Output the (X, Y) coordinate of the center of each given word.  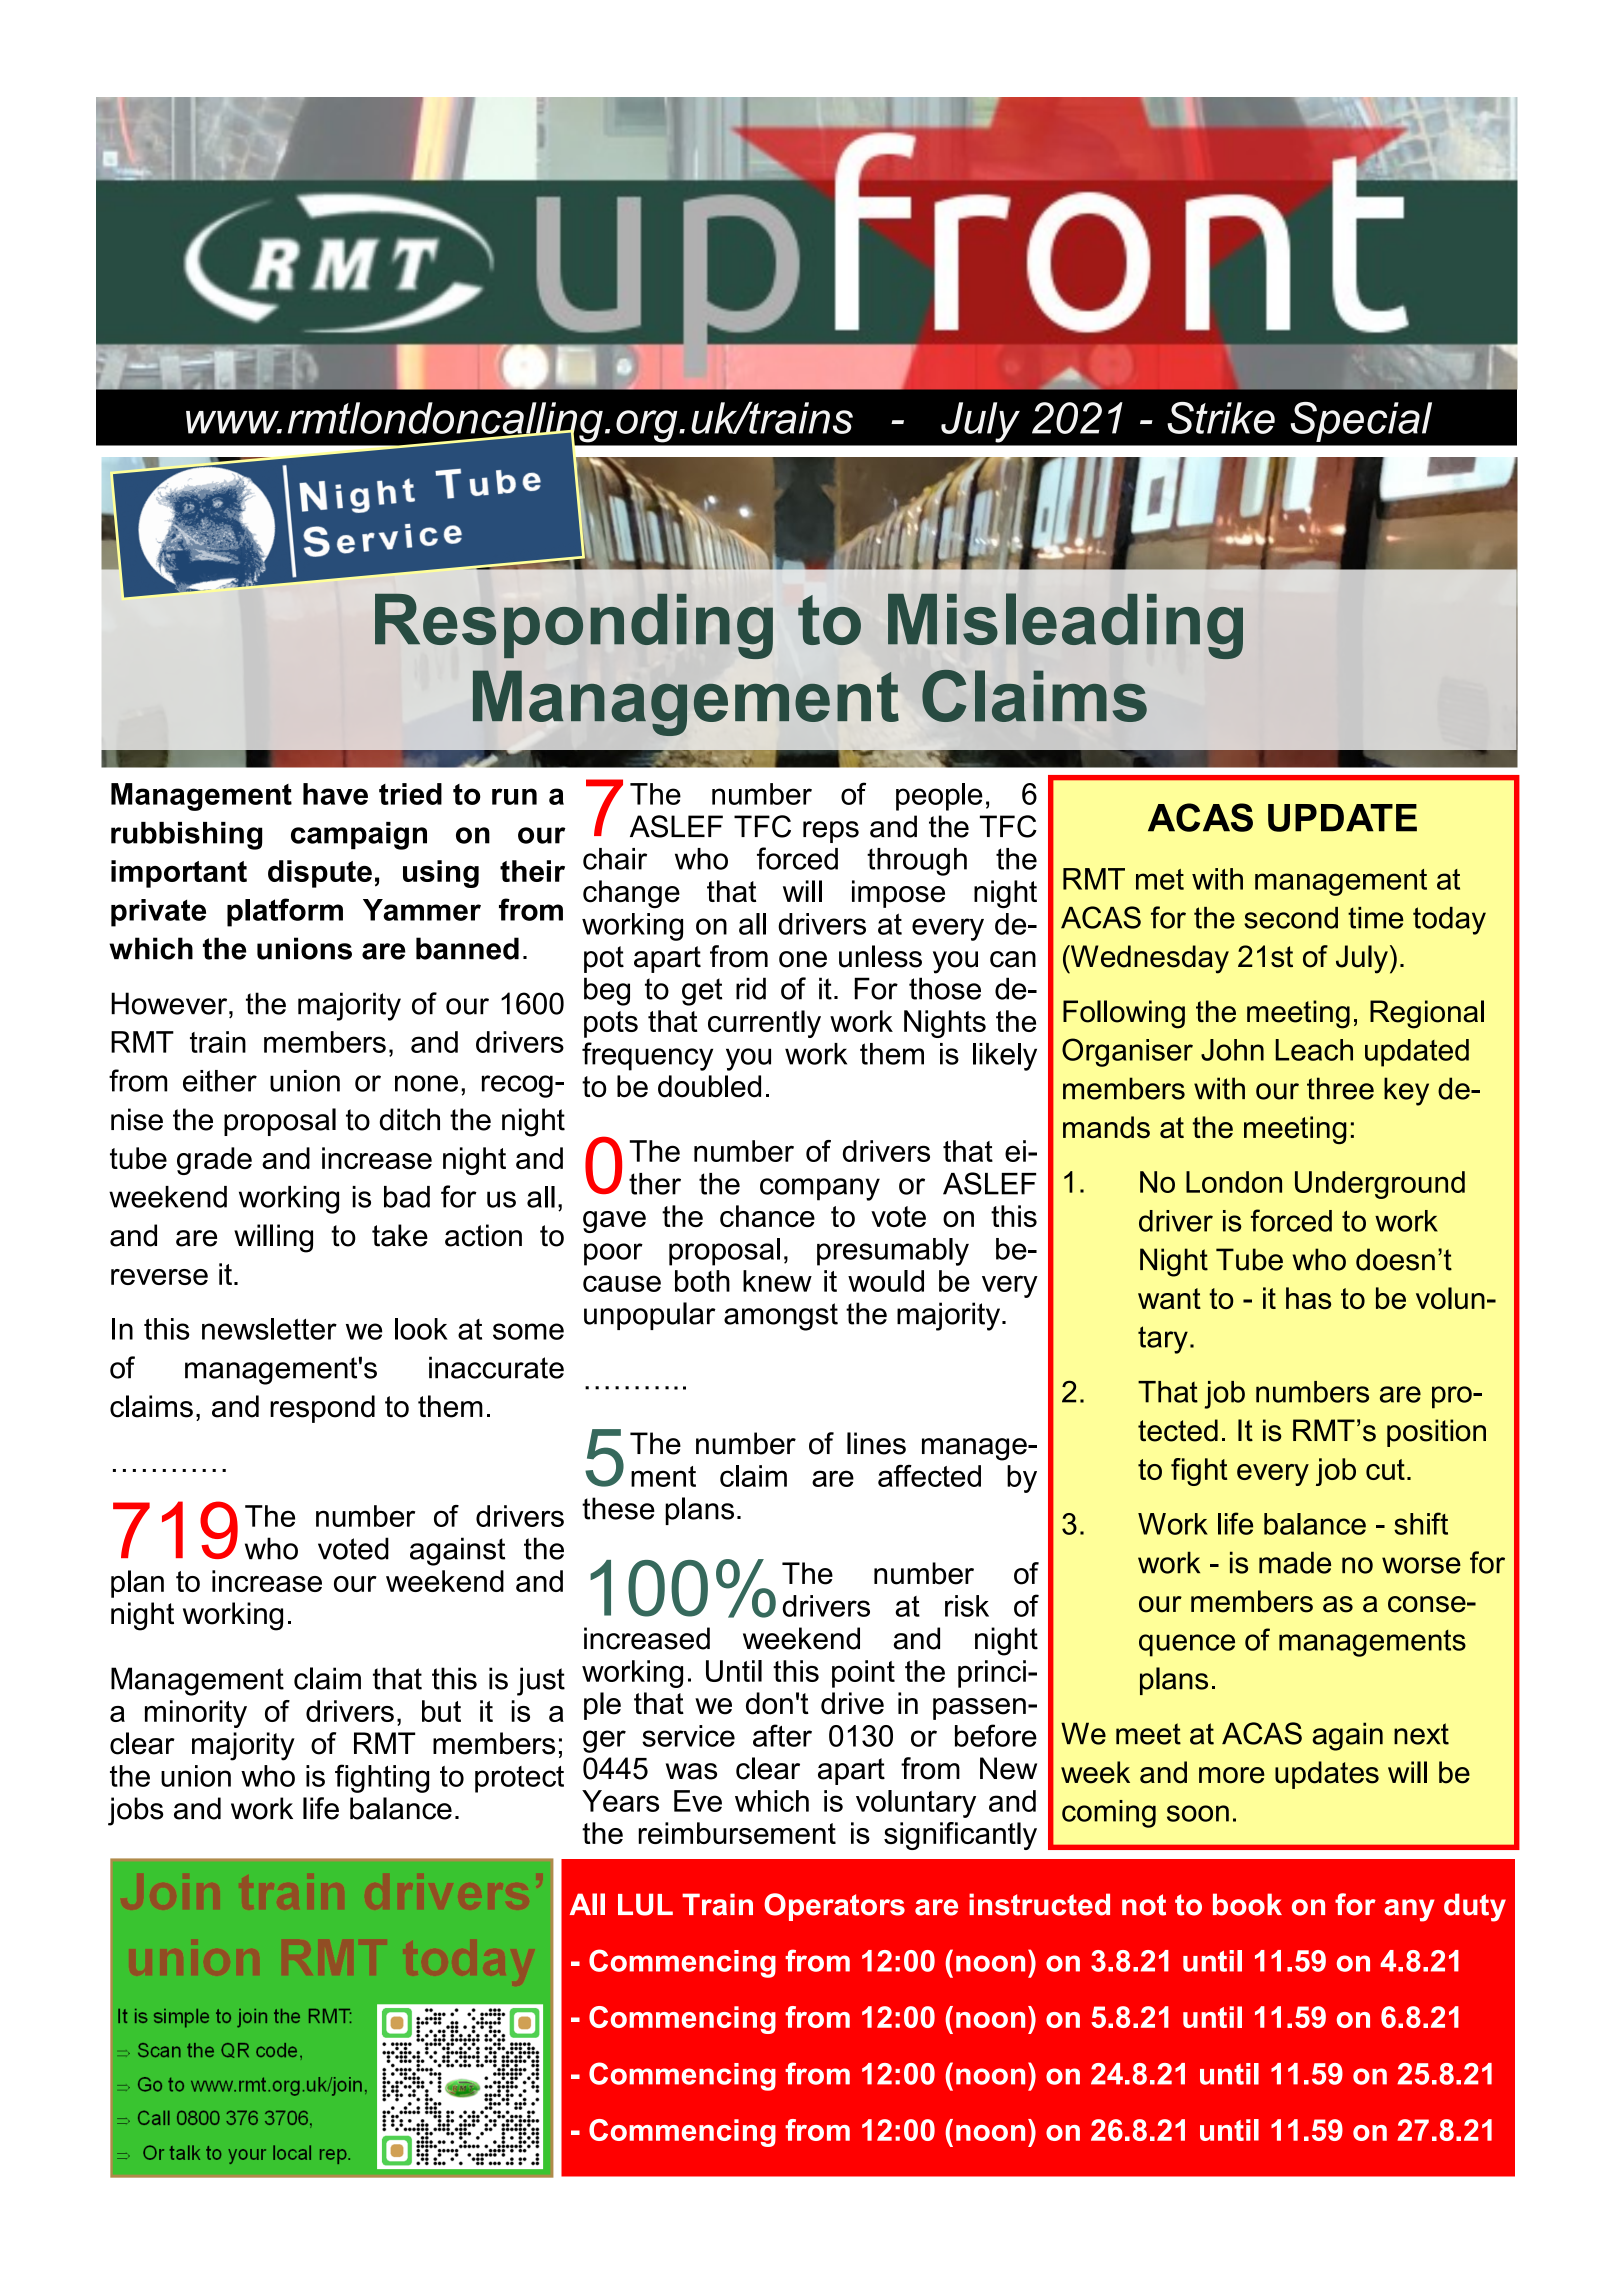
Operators (834, 1907)
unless (880, 956)
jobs (136, 1811)
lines (876, 1443)
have (335, 794)
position (1436, 1433)
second (1291, 918)
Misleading (1065, 626)
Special (1361, 422)
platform (285, 912)
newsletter (269, 1329)
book (1247, 1904)
